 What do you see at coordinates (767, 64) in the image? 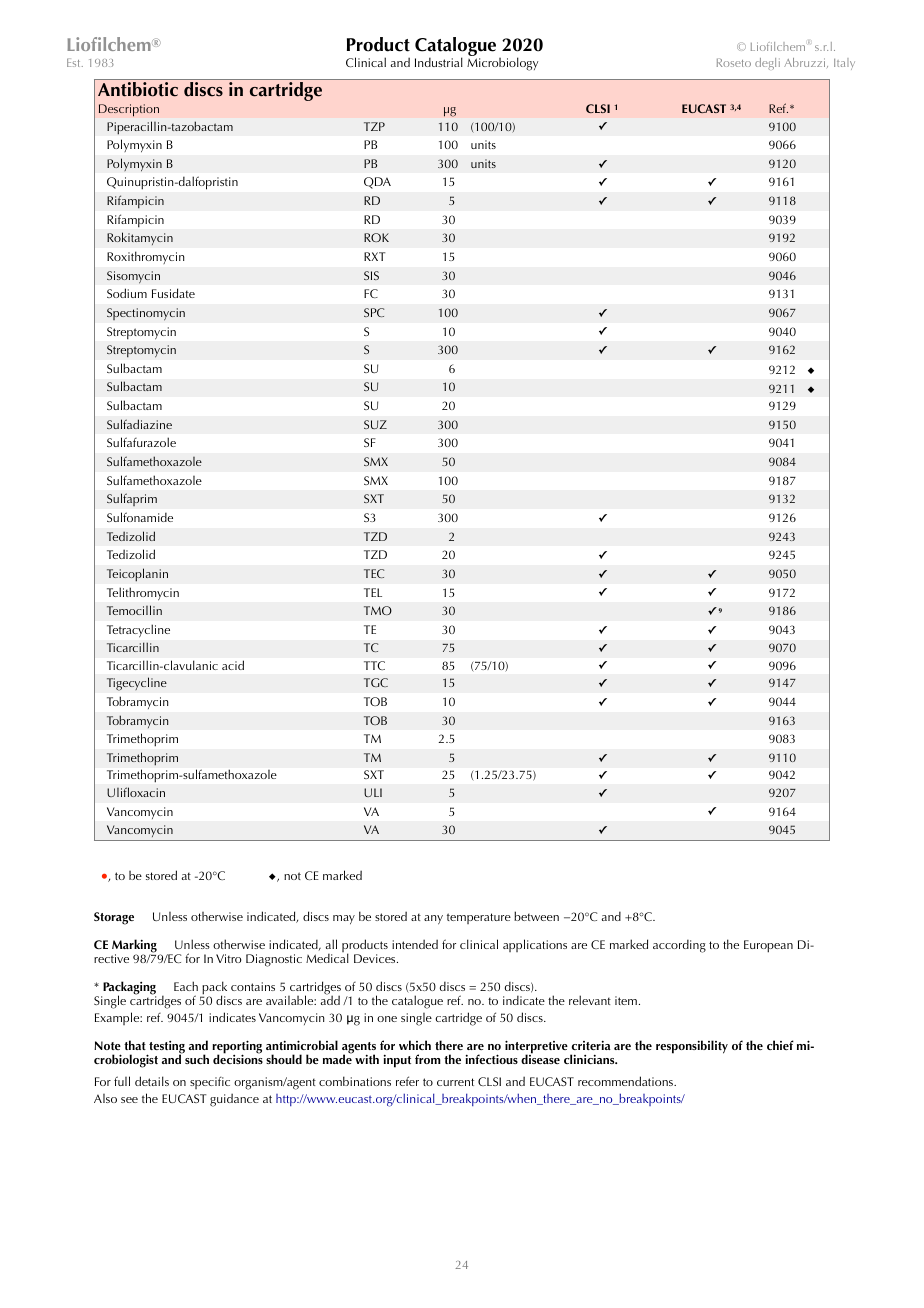
I see `degli` at bounding box center [767, 64].
